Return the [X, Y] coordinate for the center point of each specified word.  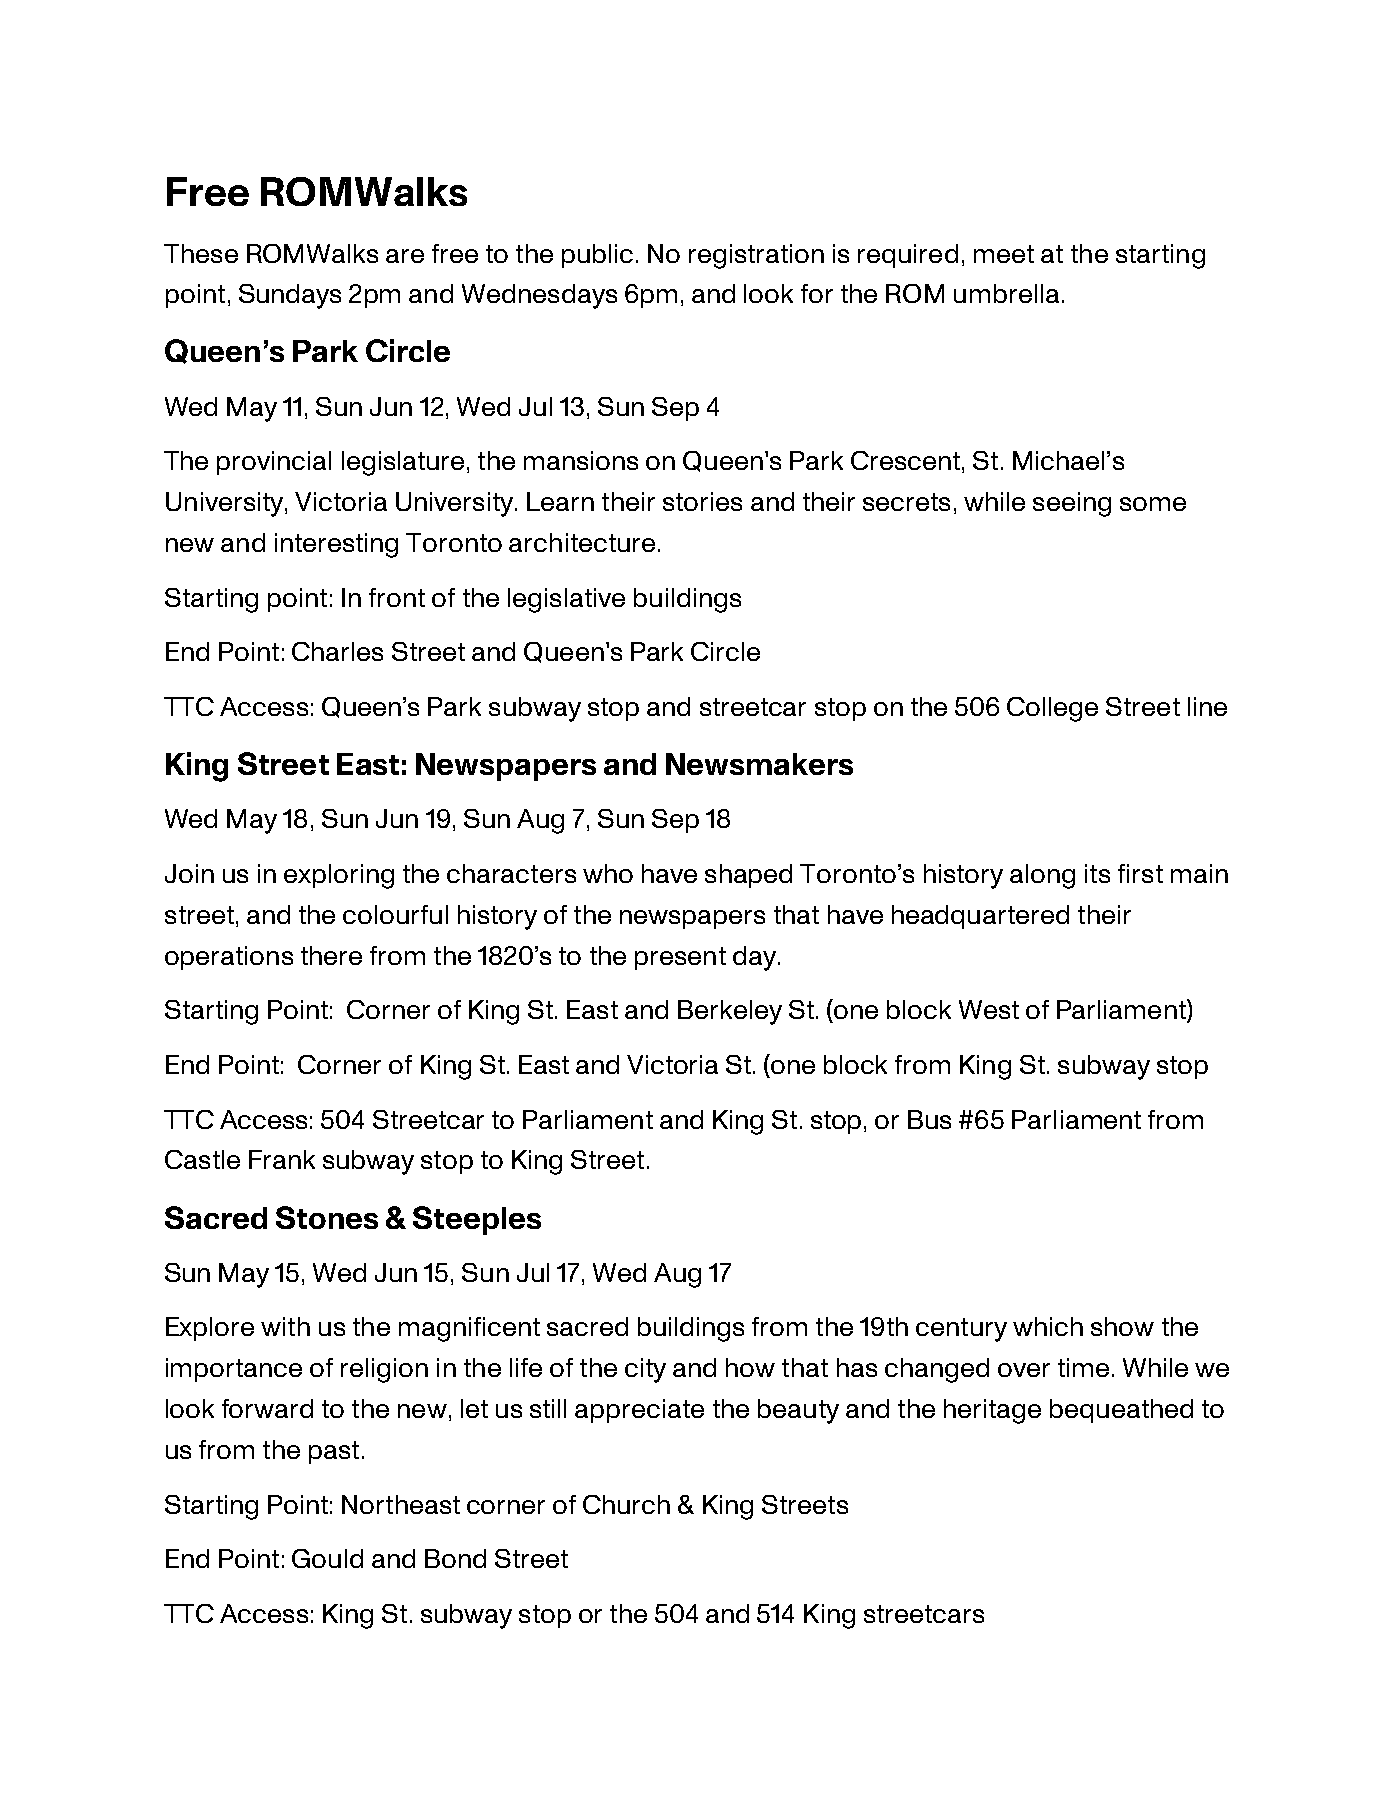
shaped [748, 876]
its [1097, 873]
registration [756, 256]
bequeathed [1121, 1411]
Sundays [290, 296]
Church [626, 1504]
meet [1004, 254]
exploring [339, 876]
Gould [327, 1558]
